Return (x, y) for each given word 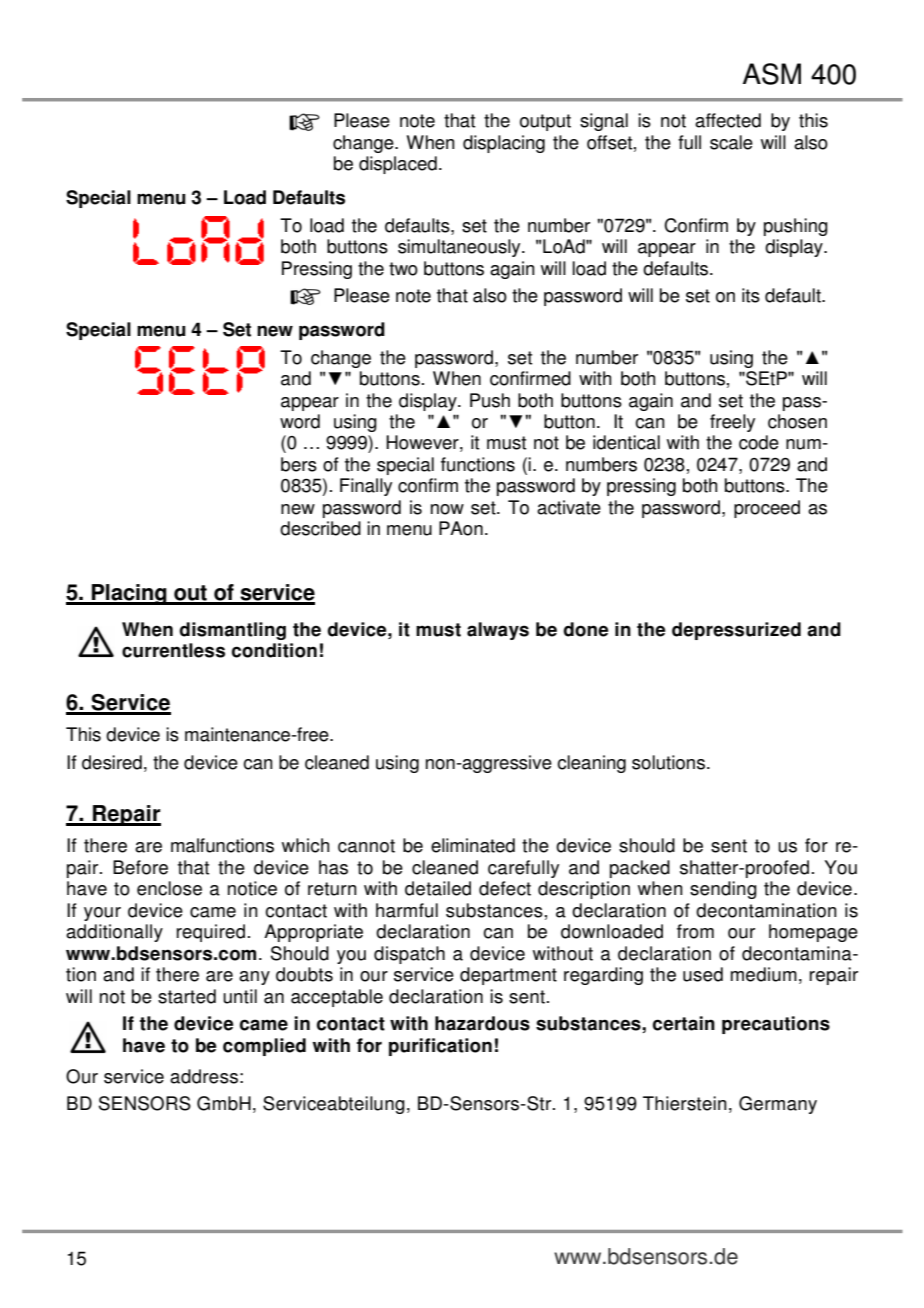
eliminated (473, 845)
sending (723, 890)
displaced (398, 165)
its (751, 295)
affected (728, 120)
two (403, 269)
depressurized (736, 631)
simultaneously (460, 248)
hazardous (482, 1023)
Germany (778, 1105)
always (498, 631)
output (545, 122)
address (204, 1076)
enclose (169, 888)
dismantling (232, 631)
